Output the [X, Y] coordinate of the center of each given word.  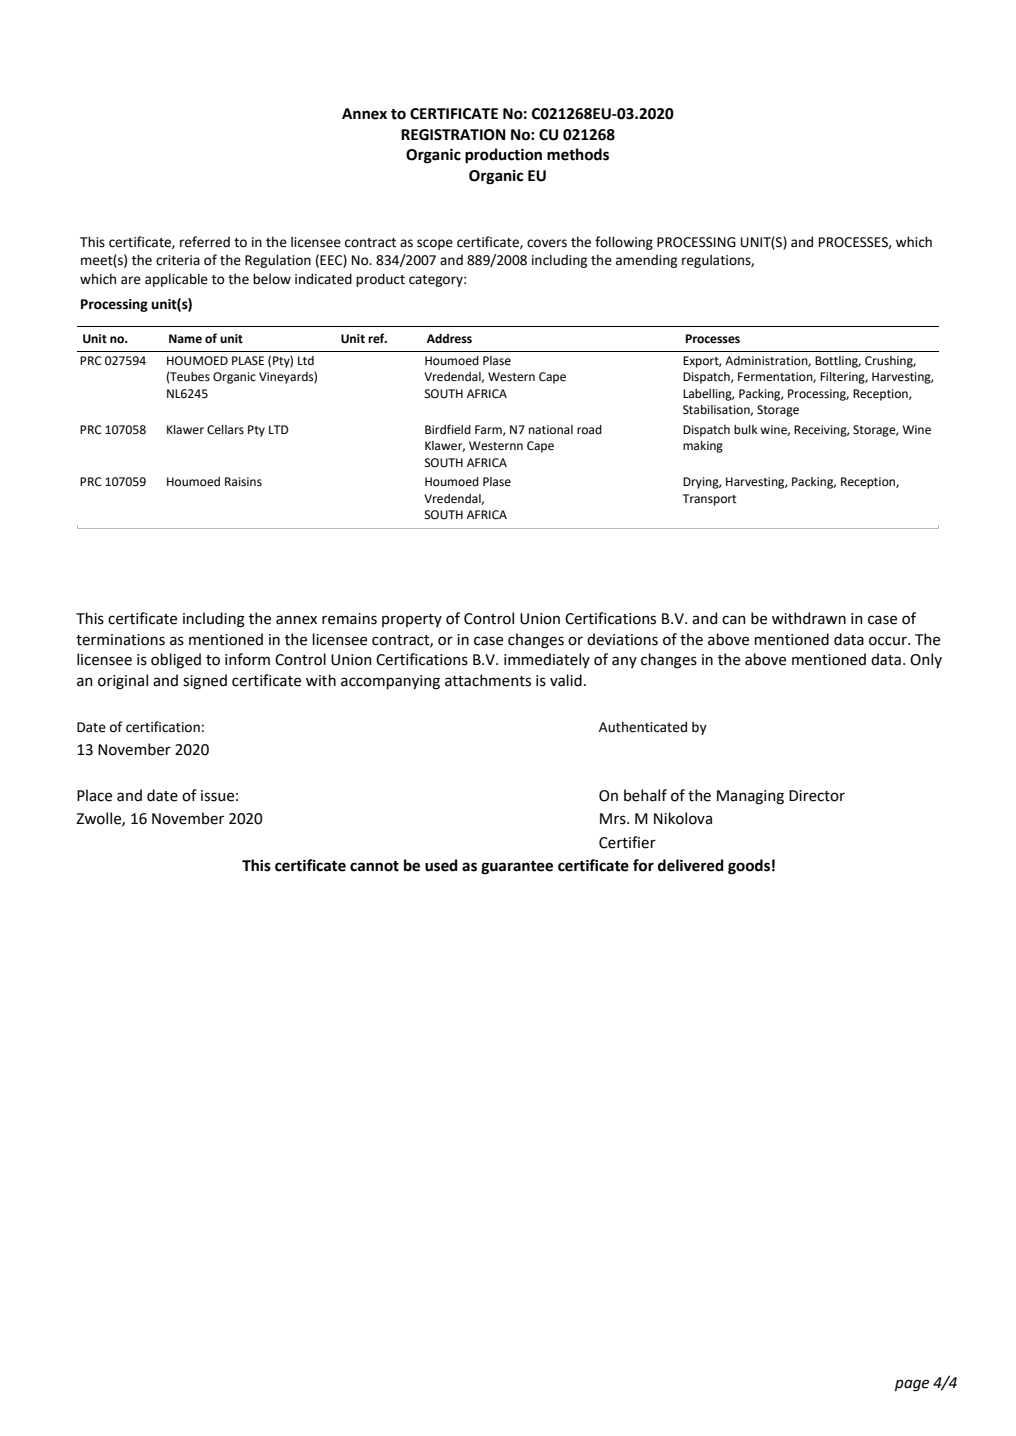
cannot [374, 866]
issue [217, 796]
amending [646, 261]
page [912, 1385]
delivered [691, 865]
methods [578, 154]
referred [205, 242]
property [412, 620]
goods [749, 867]
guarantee [517, 868]
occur [889, 641]
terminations [120, 640]
